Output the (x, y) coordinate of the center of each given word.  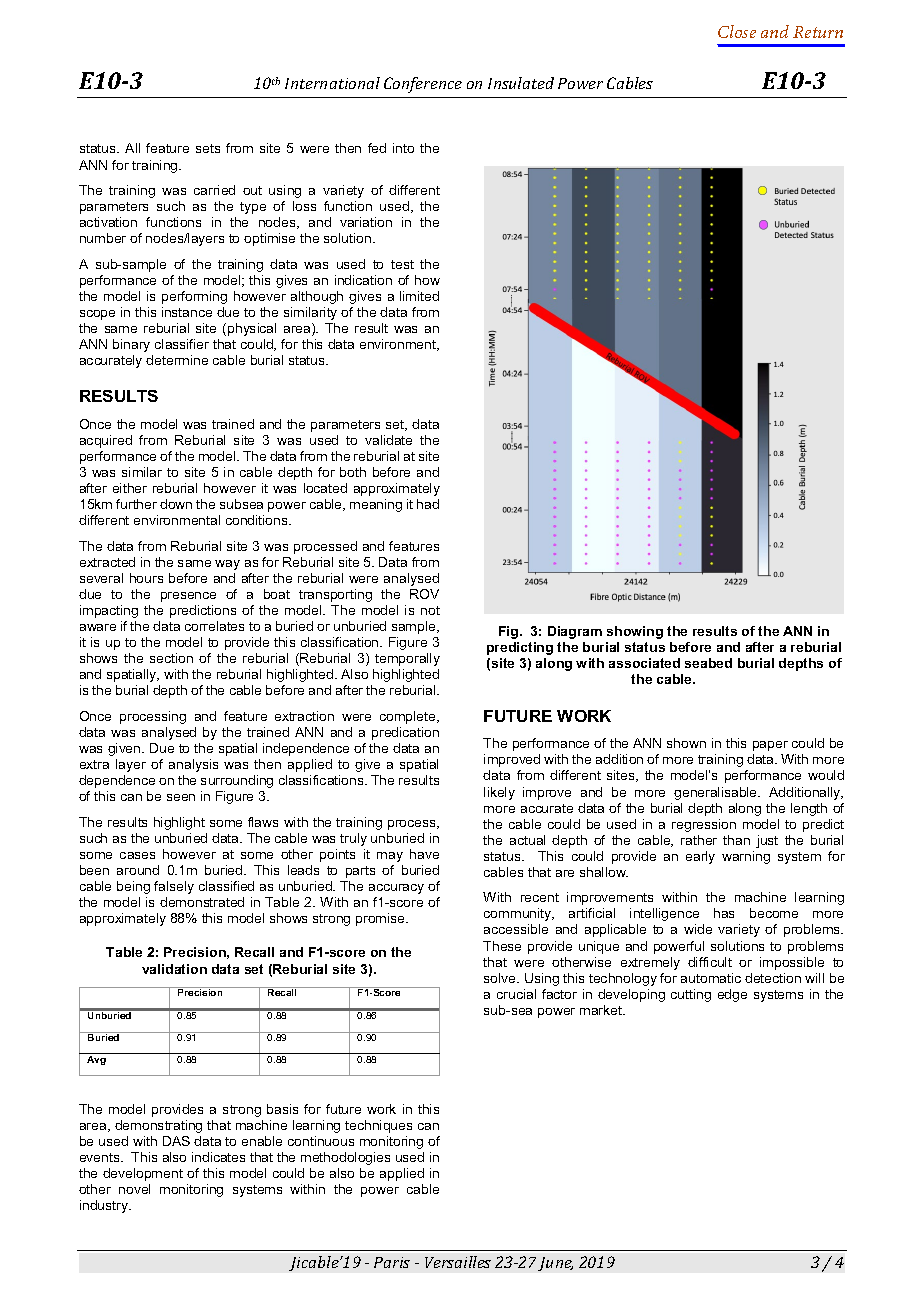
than (736, 840)
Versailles (458, 1262)
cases (137, 855)
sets (208, 148)
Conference (423, 85)
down (176, 504)
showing (635, 632)
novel (134, 1189)
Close (737, 31)
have (424, 854)
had (428, 504)
